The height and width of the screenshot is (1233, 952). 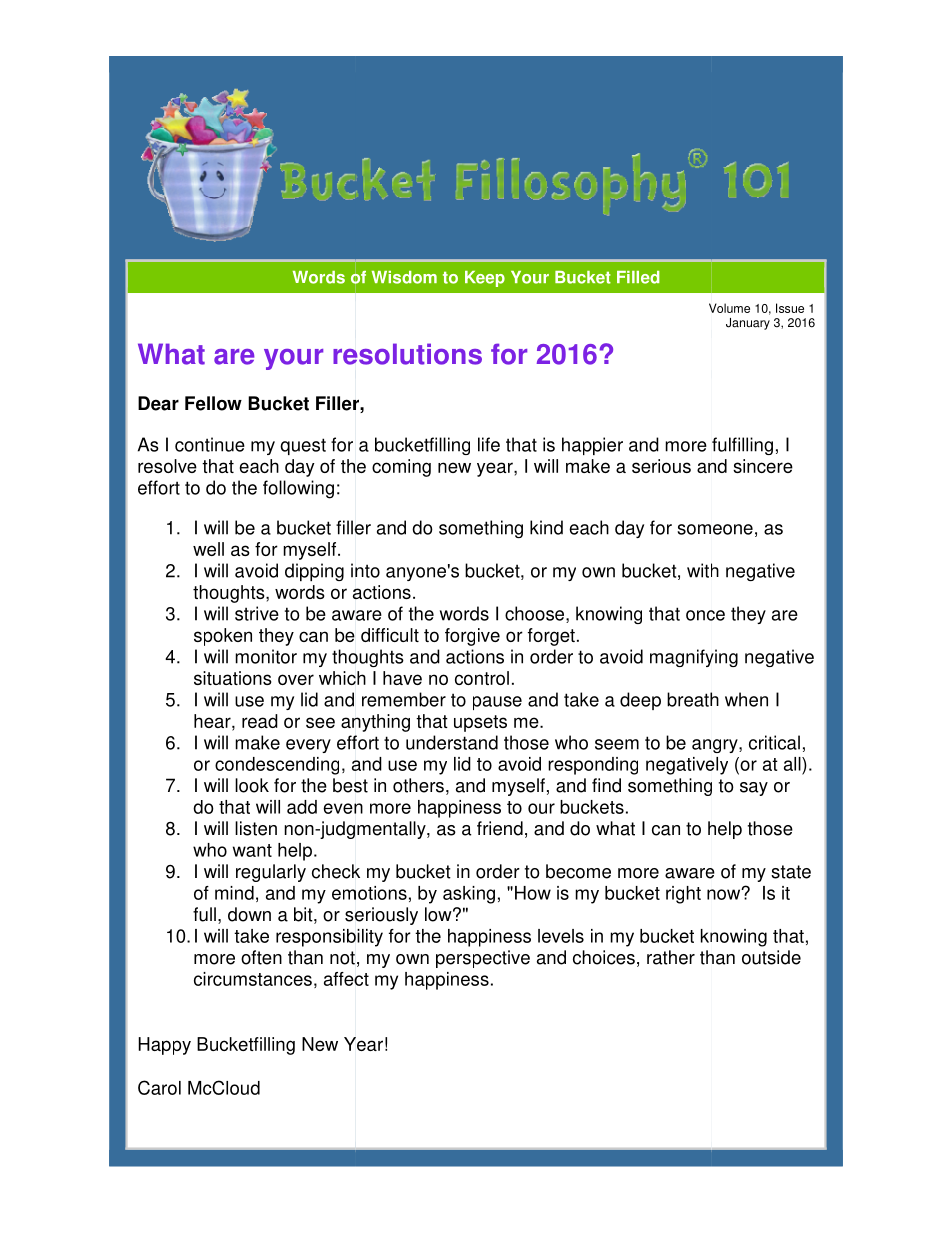 I want to click on over, so click(x=296, y=679).
